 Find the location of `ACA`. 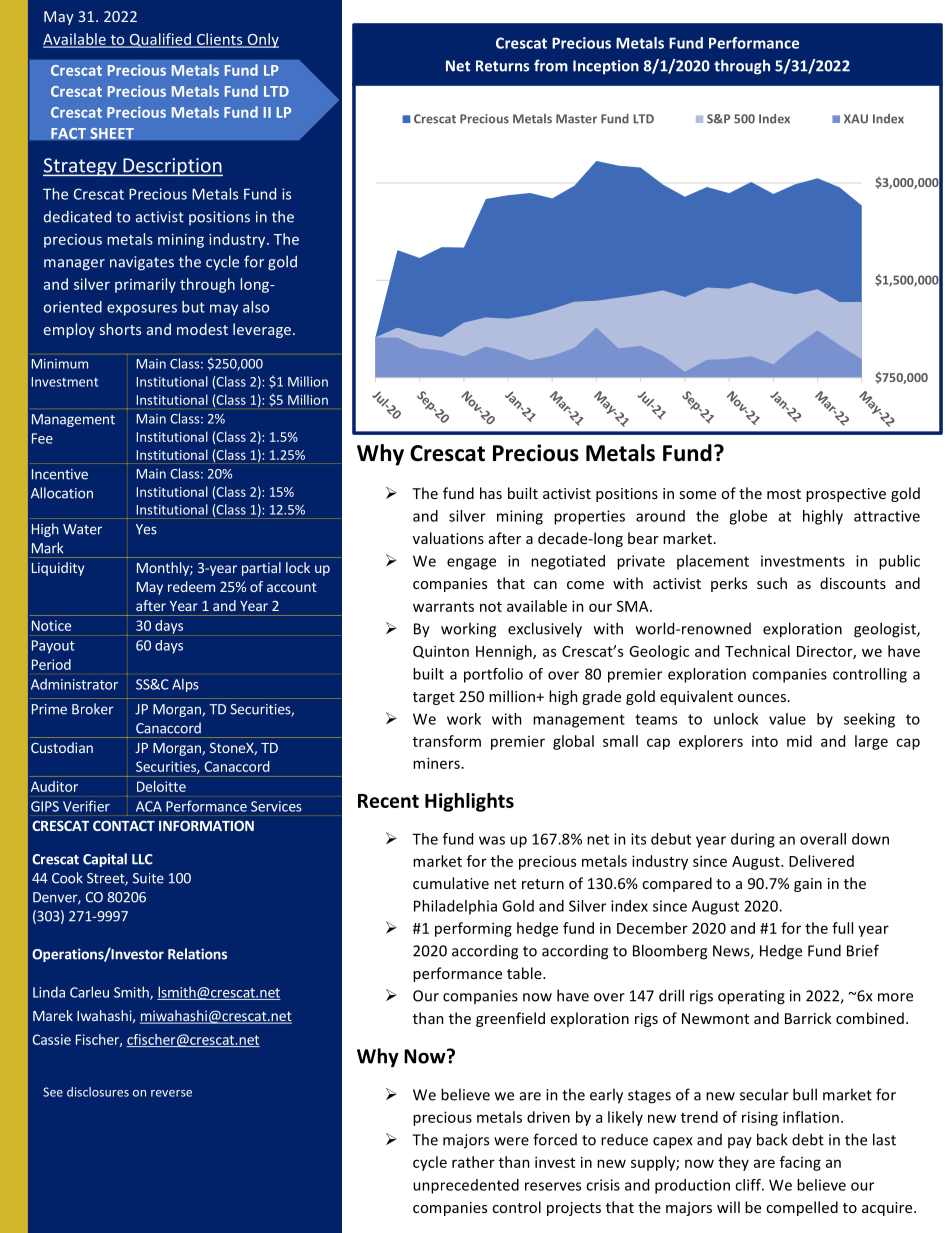

ACA is located at coordinates (149, 806).
